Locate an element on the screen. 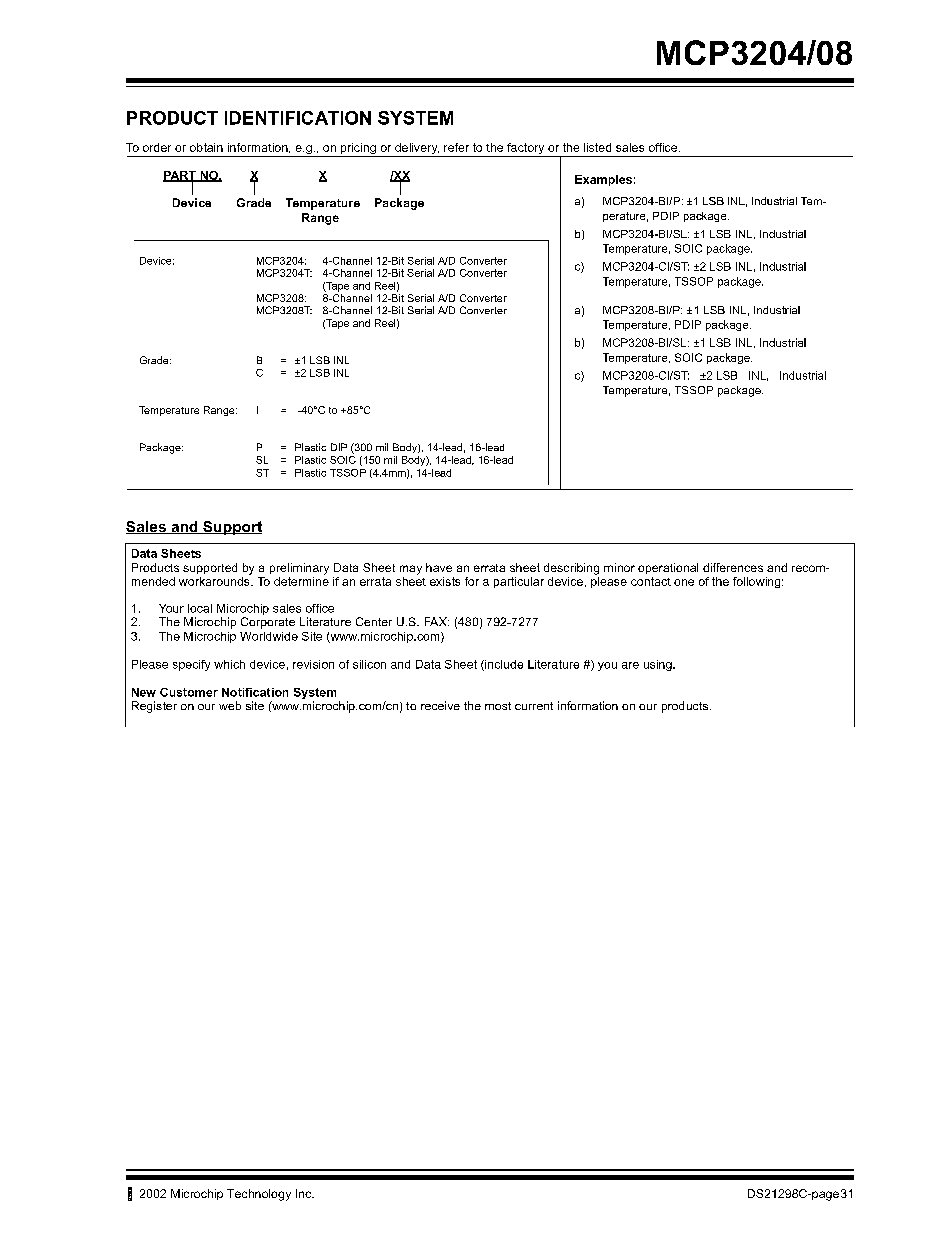 The height and width of the screenshot is (1233, 952). Technology is located at coordinates (259, 1195).
